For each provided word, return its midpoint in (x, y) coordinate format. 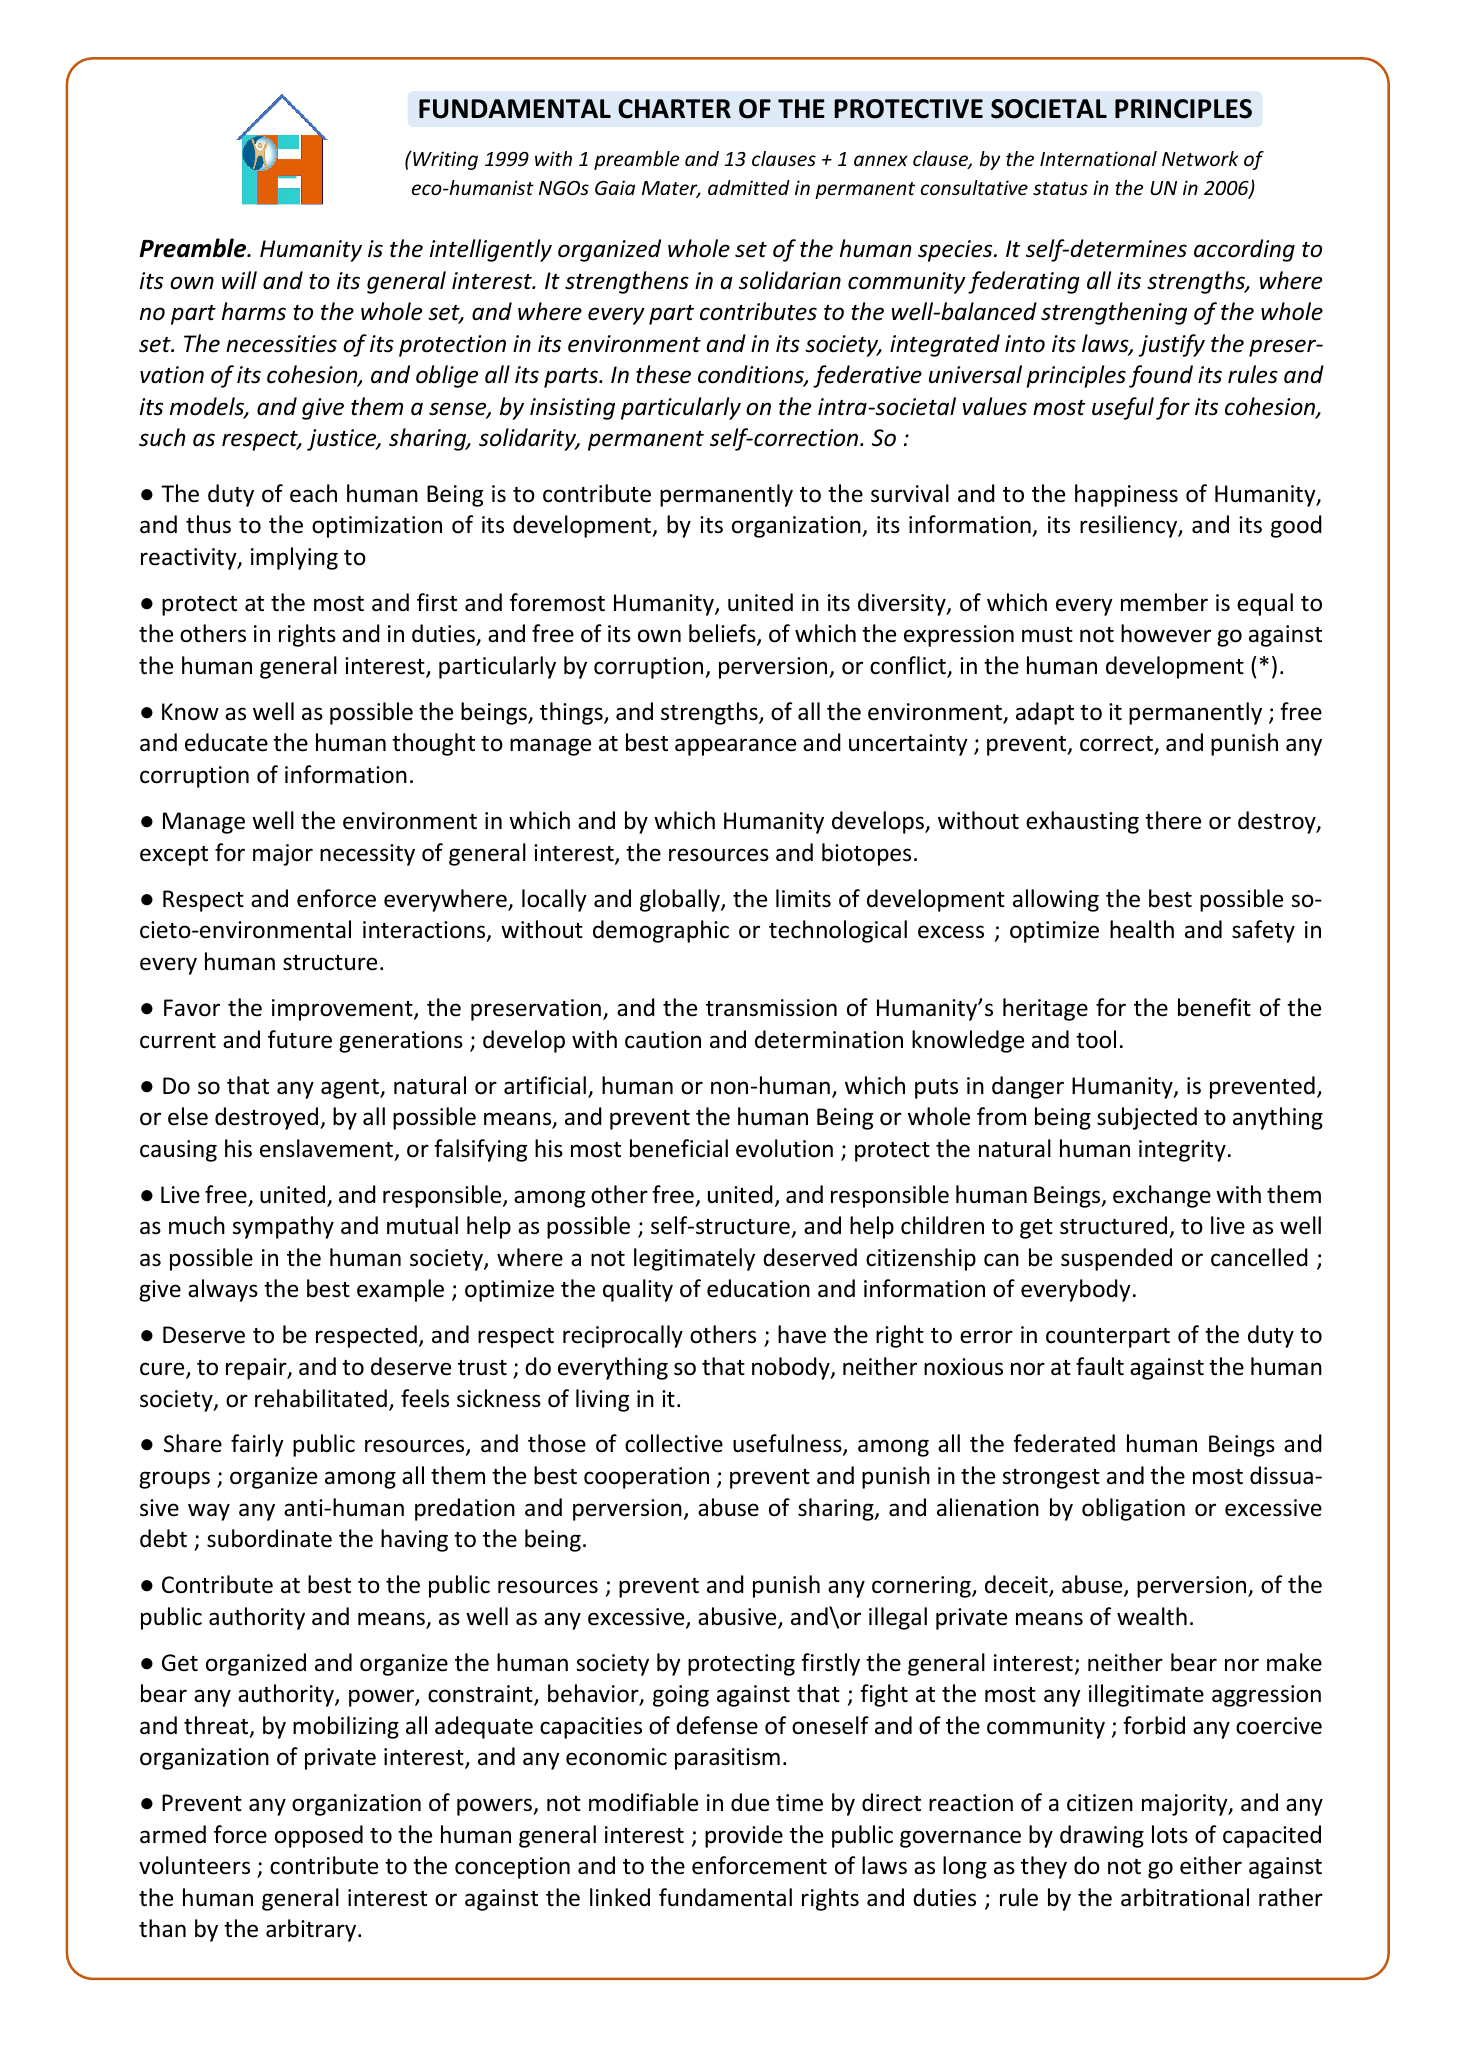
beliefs (723, 634)
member (1164, 602)
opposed (319, 1836)
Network (1200, 158)
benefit (1214, 1007)
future (300, 1039)
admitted (749, 187)
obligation (1133, 1509)
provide (744, 1836)
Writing (444, 160)
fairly (257, 1445)
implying (294, 558)
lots (1170, 1834)
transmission (771, 1008)
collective (674, 1443)
